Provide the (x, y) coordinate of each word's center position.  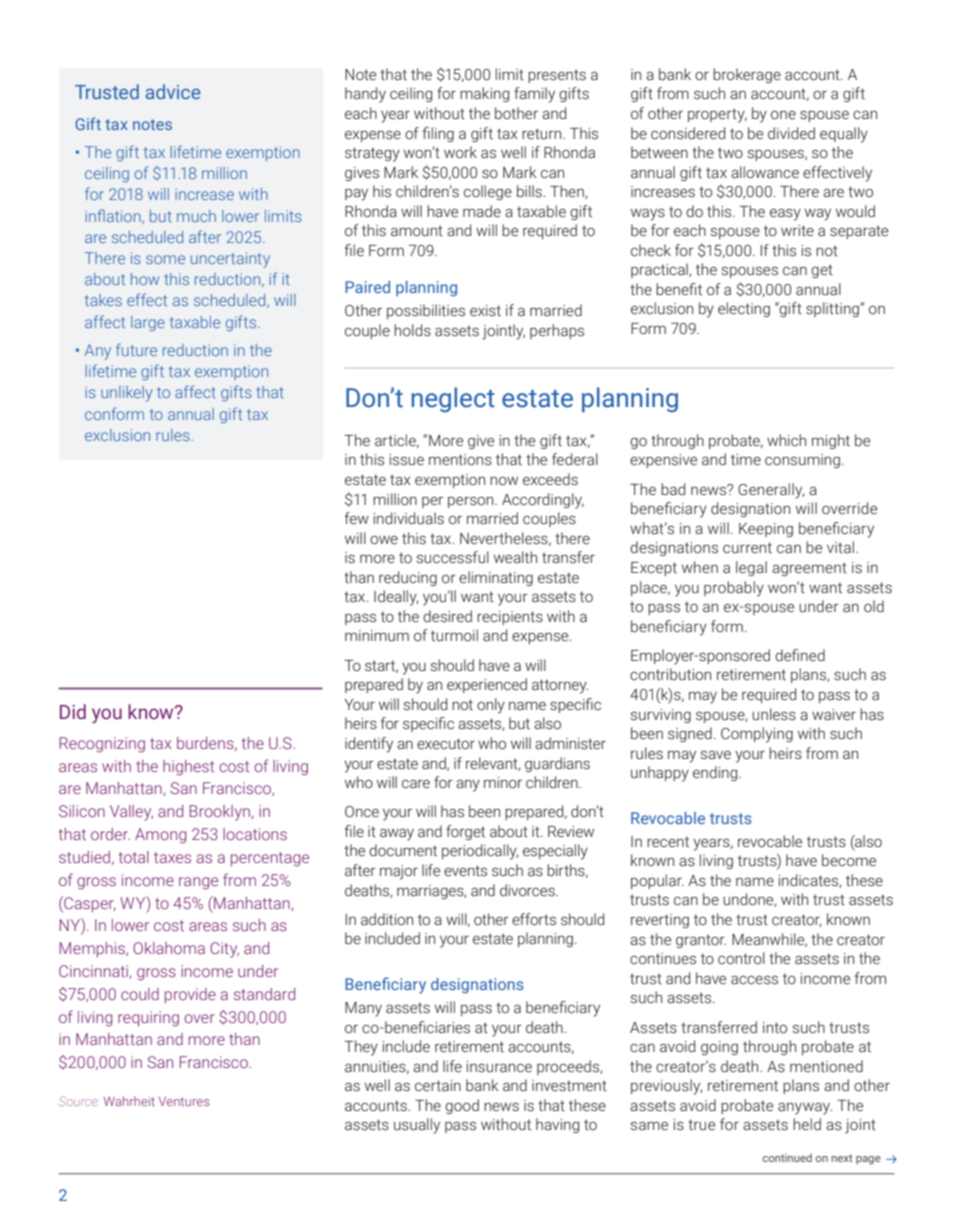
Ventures (184, 1101)
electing (744, 309)
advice (173, 91)
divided (791, 133)
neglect (453, 399)
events (465, 871)
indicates (809, 881)
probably (734, 589)
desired (447, 616)
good (462, 1106)
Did (73, 712)
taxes (172, 857)
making (484, 94)
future (136, 349)
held (807, 1124)
